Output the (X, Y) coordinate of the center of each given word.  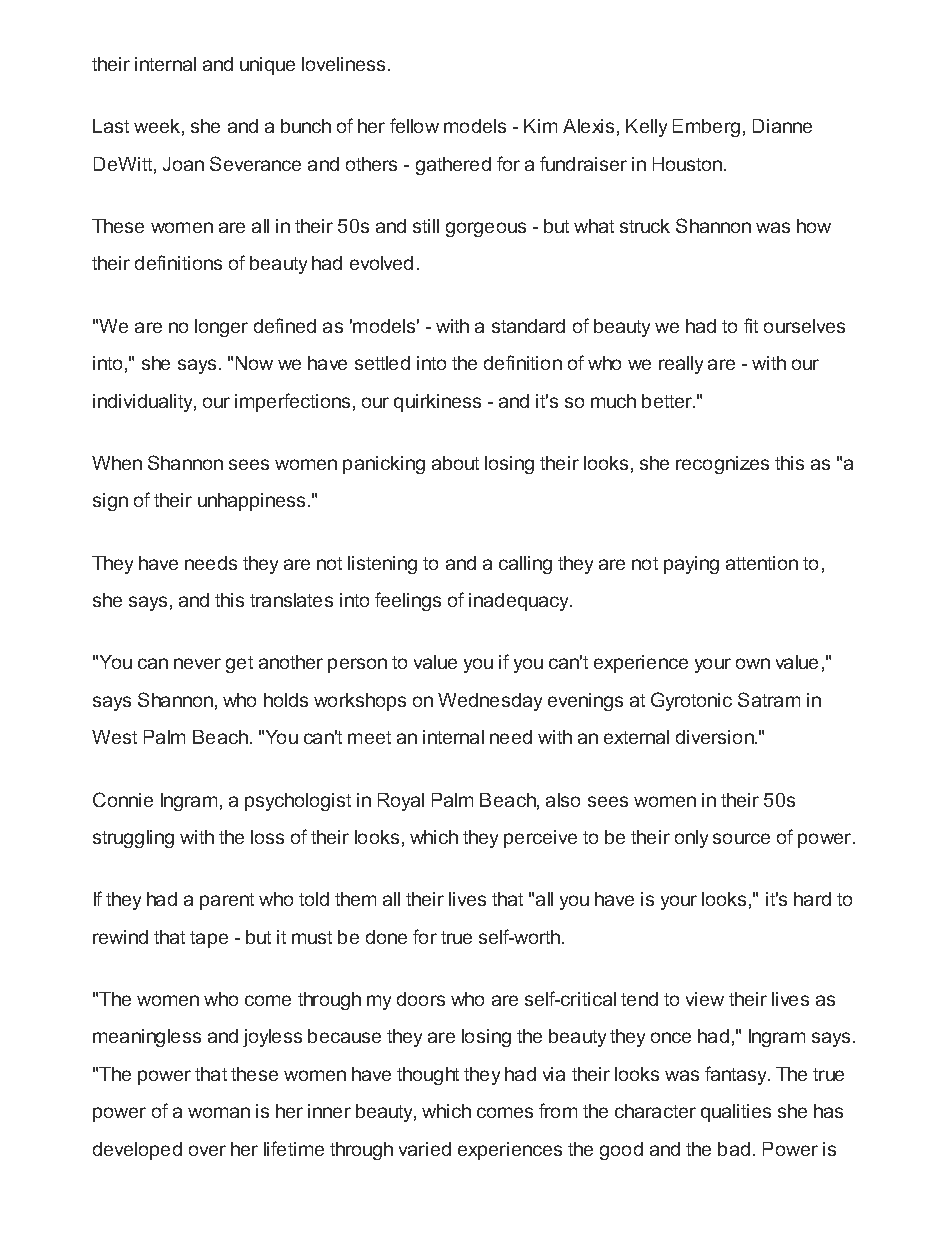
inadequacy (520, 602)
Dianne (782, 126)
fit (751, 325)
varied (425, 1149)
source (741, 838)
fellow (414, 125)
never (197, 663)
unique (267, 66)
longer (221, 328)
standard (528, 326)
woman (219, 1112)
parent (227, 901)
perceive (540, 839)
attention (762, 563)
